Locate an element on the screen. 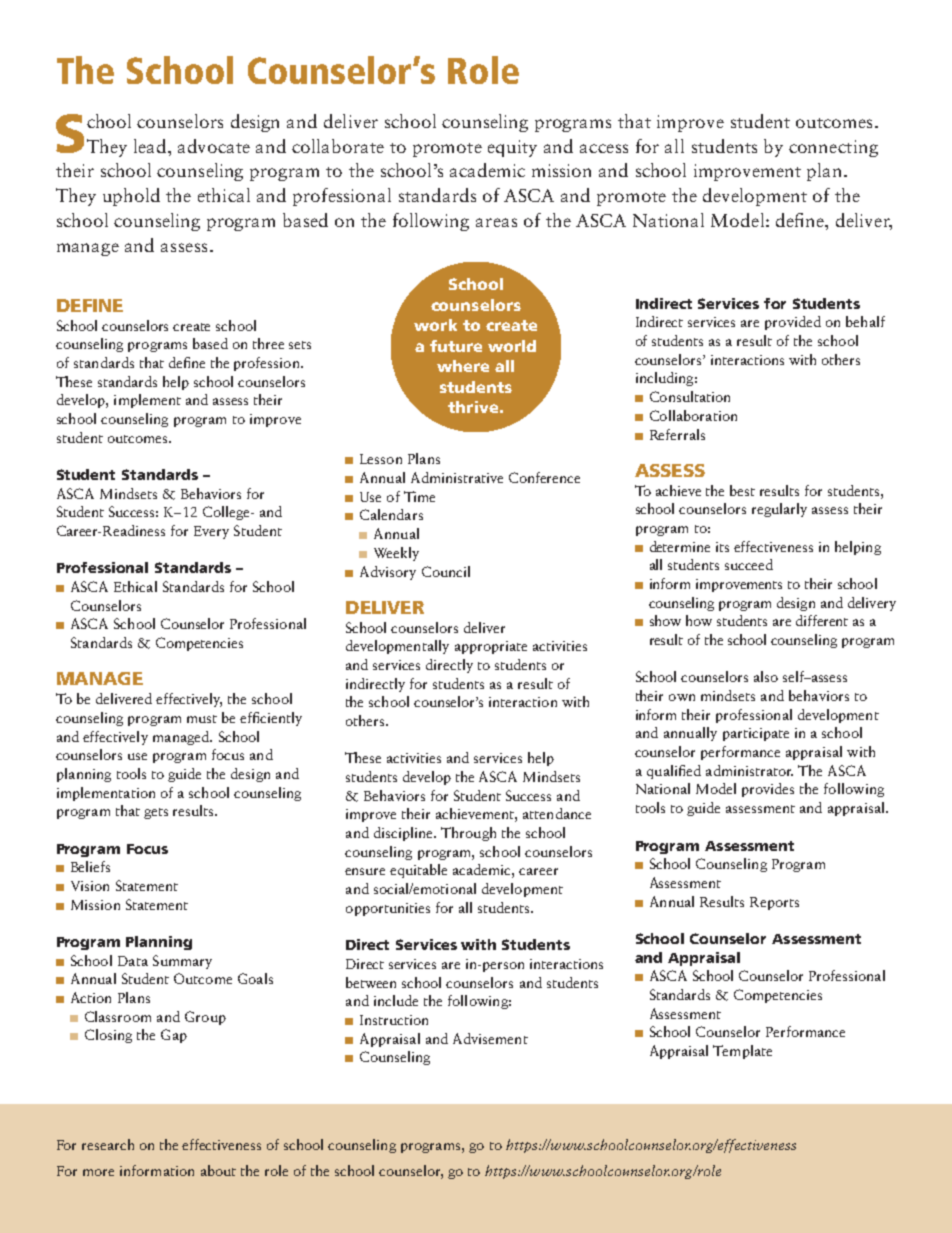  Template is located at coordinates (742, 1052).
